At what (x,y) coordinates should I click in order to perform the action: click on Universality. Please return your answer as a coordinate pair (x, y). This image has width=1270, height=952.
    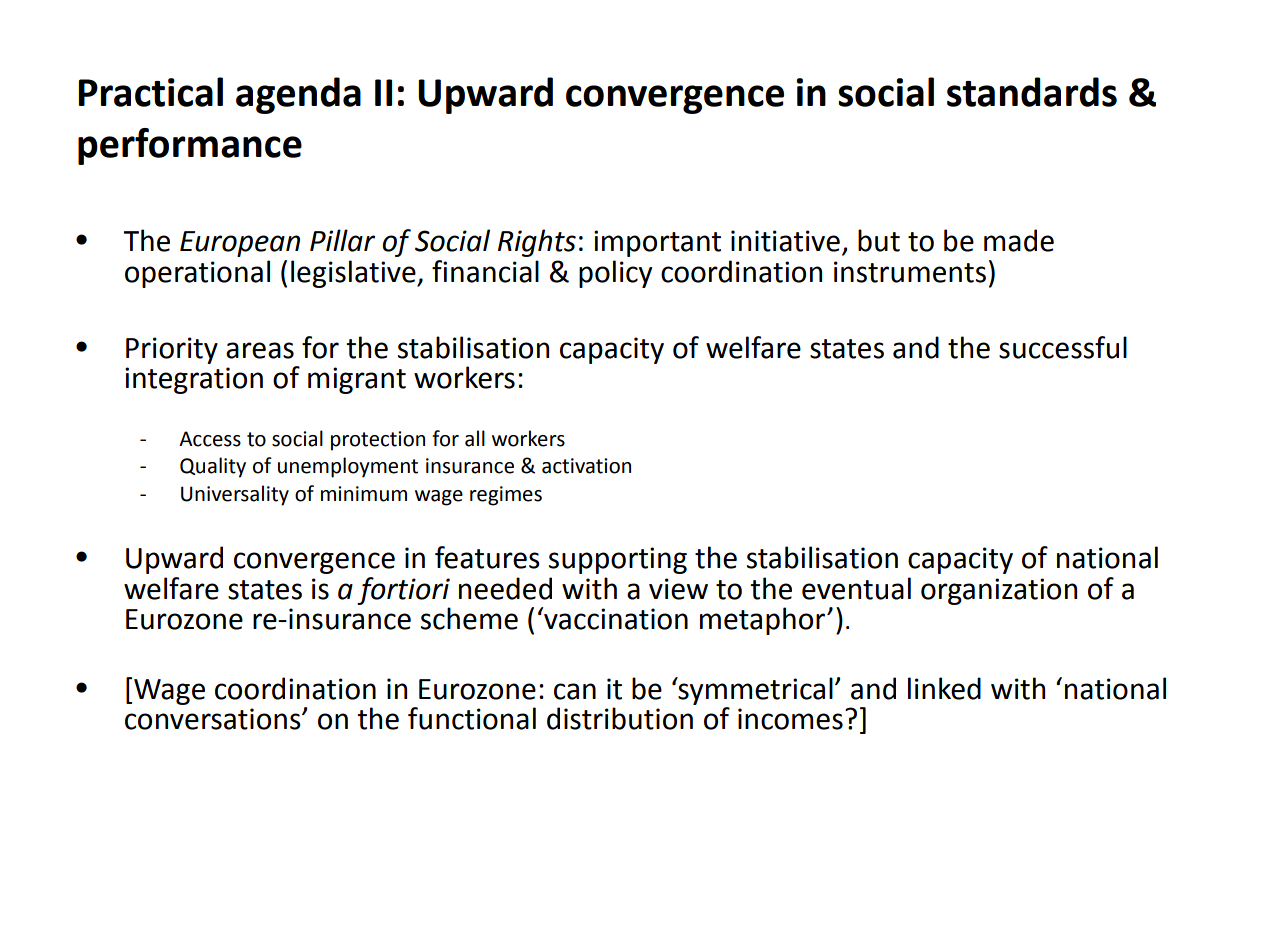
    Looking at the image, I should click on (235, 495).
